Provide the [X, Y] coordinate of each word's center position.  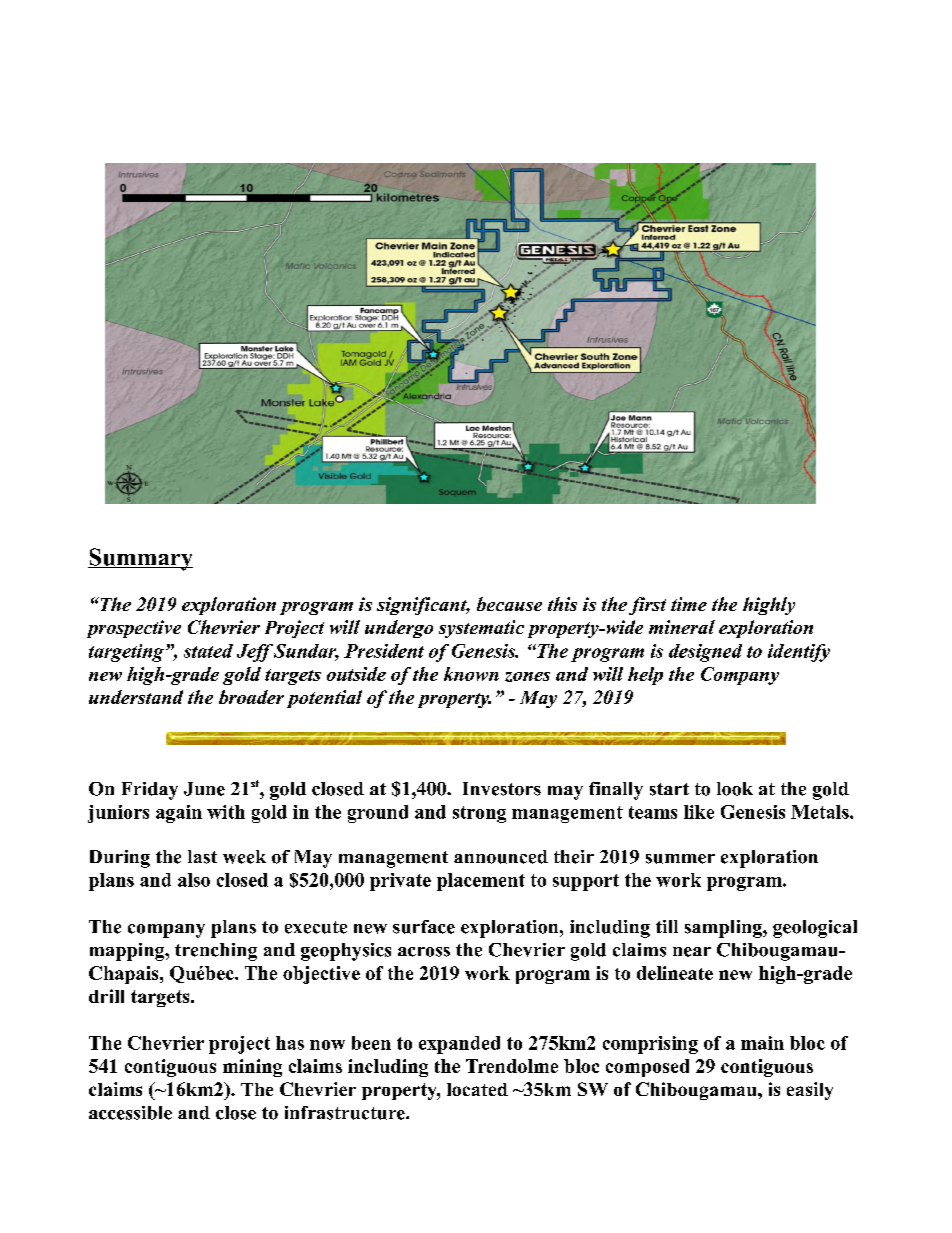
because [509, 604]
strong [479, 814]
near [692, 952]
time [689, 604]
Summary [140, 559]
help [645, 676]
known [471, 674]
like [699, 812]
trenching [216, 952]
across [424, 952]
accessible [130, 1113]
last [202, 857]
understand [136, 697]
